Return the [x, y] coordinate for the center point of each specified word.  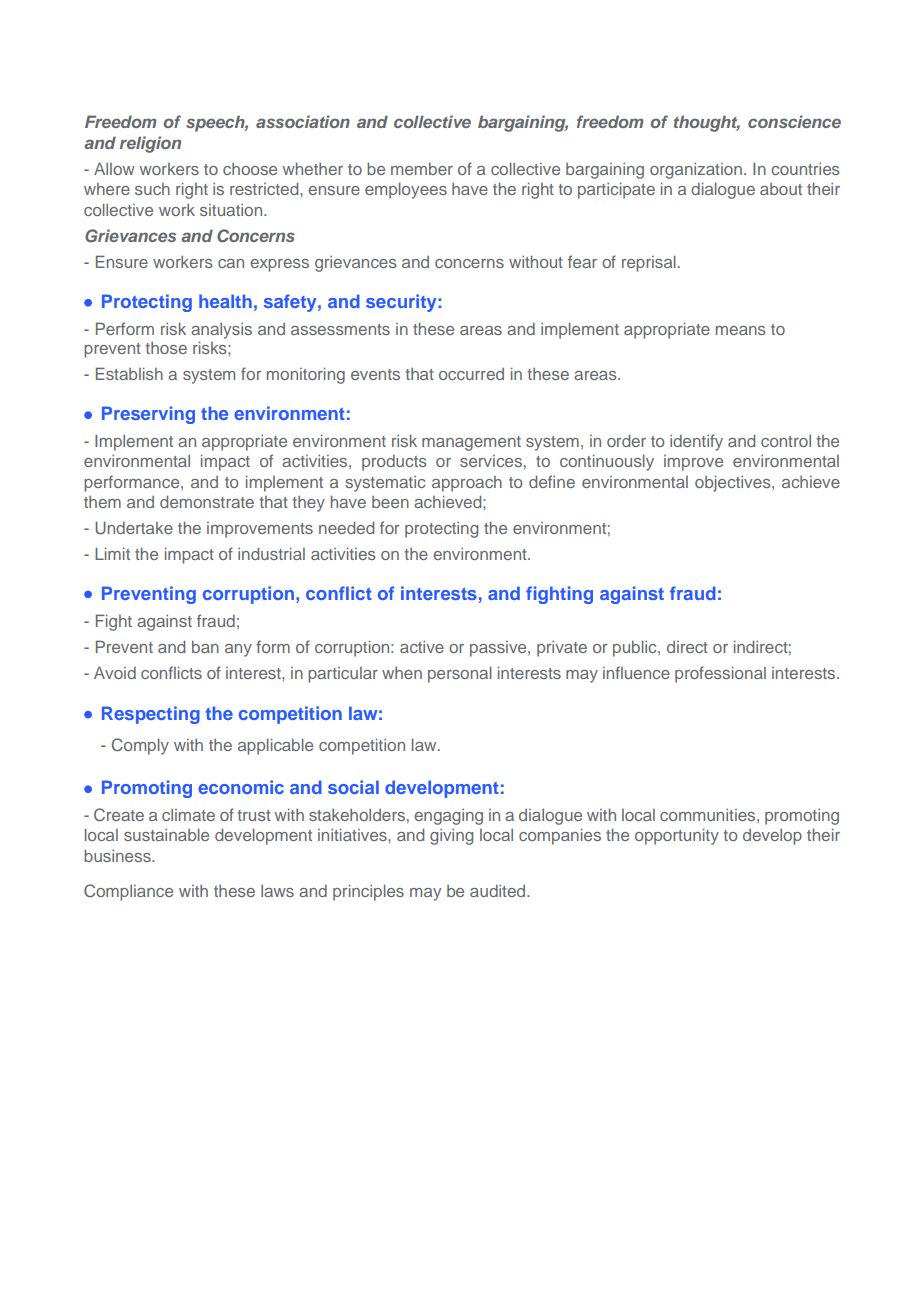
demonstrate [207, 501]
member [422, 169]
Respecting [151, 715]
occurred [471, 374]
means [741, 330]
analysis [221, 331]
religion [150, 144]
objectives [734, 483]
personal [460, 674]
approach [467, 484]
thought [707, 123]
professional [720, 674]
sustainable [166, 834]
